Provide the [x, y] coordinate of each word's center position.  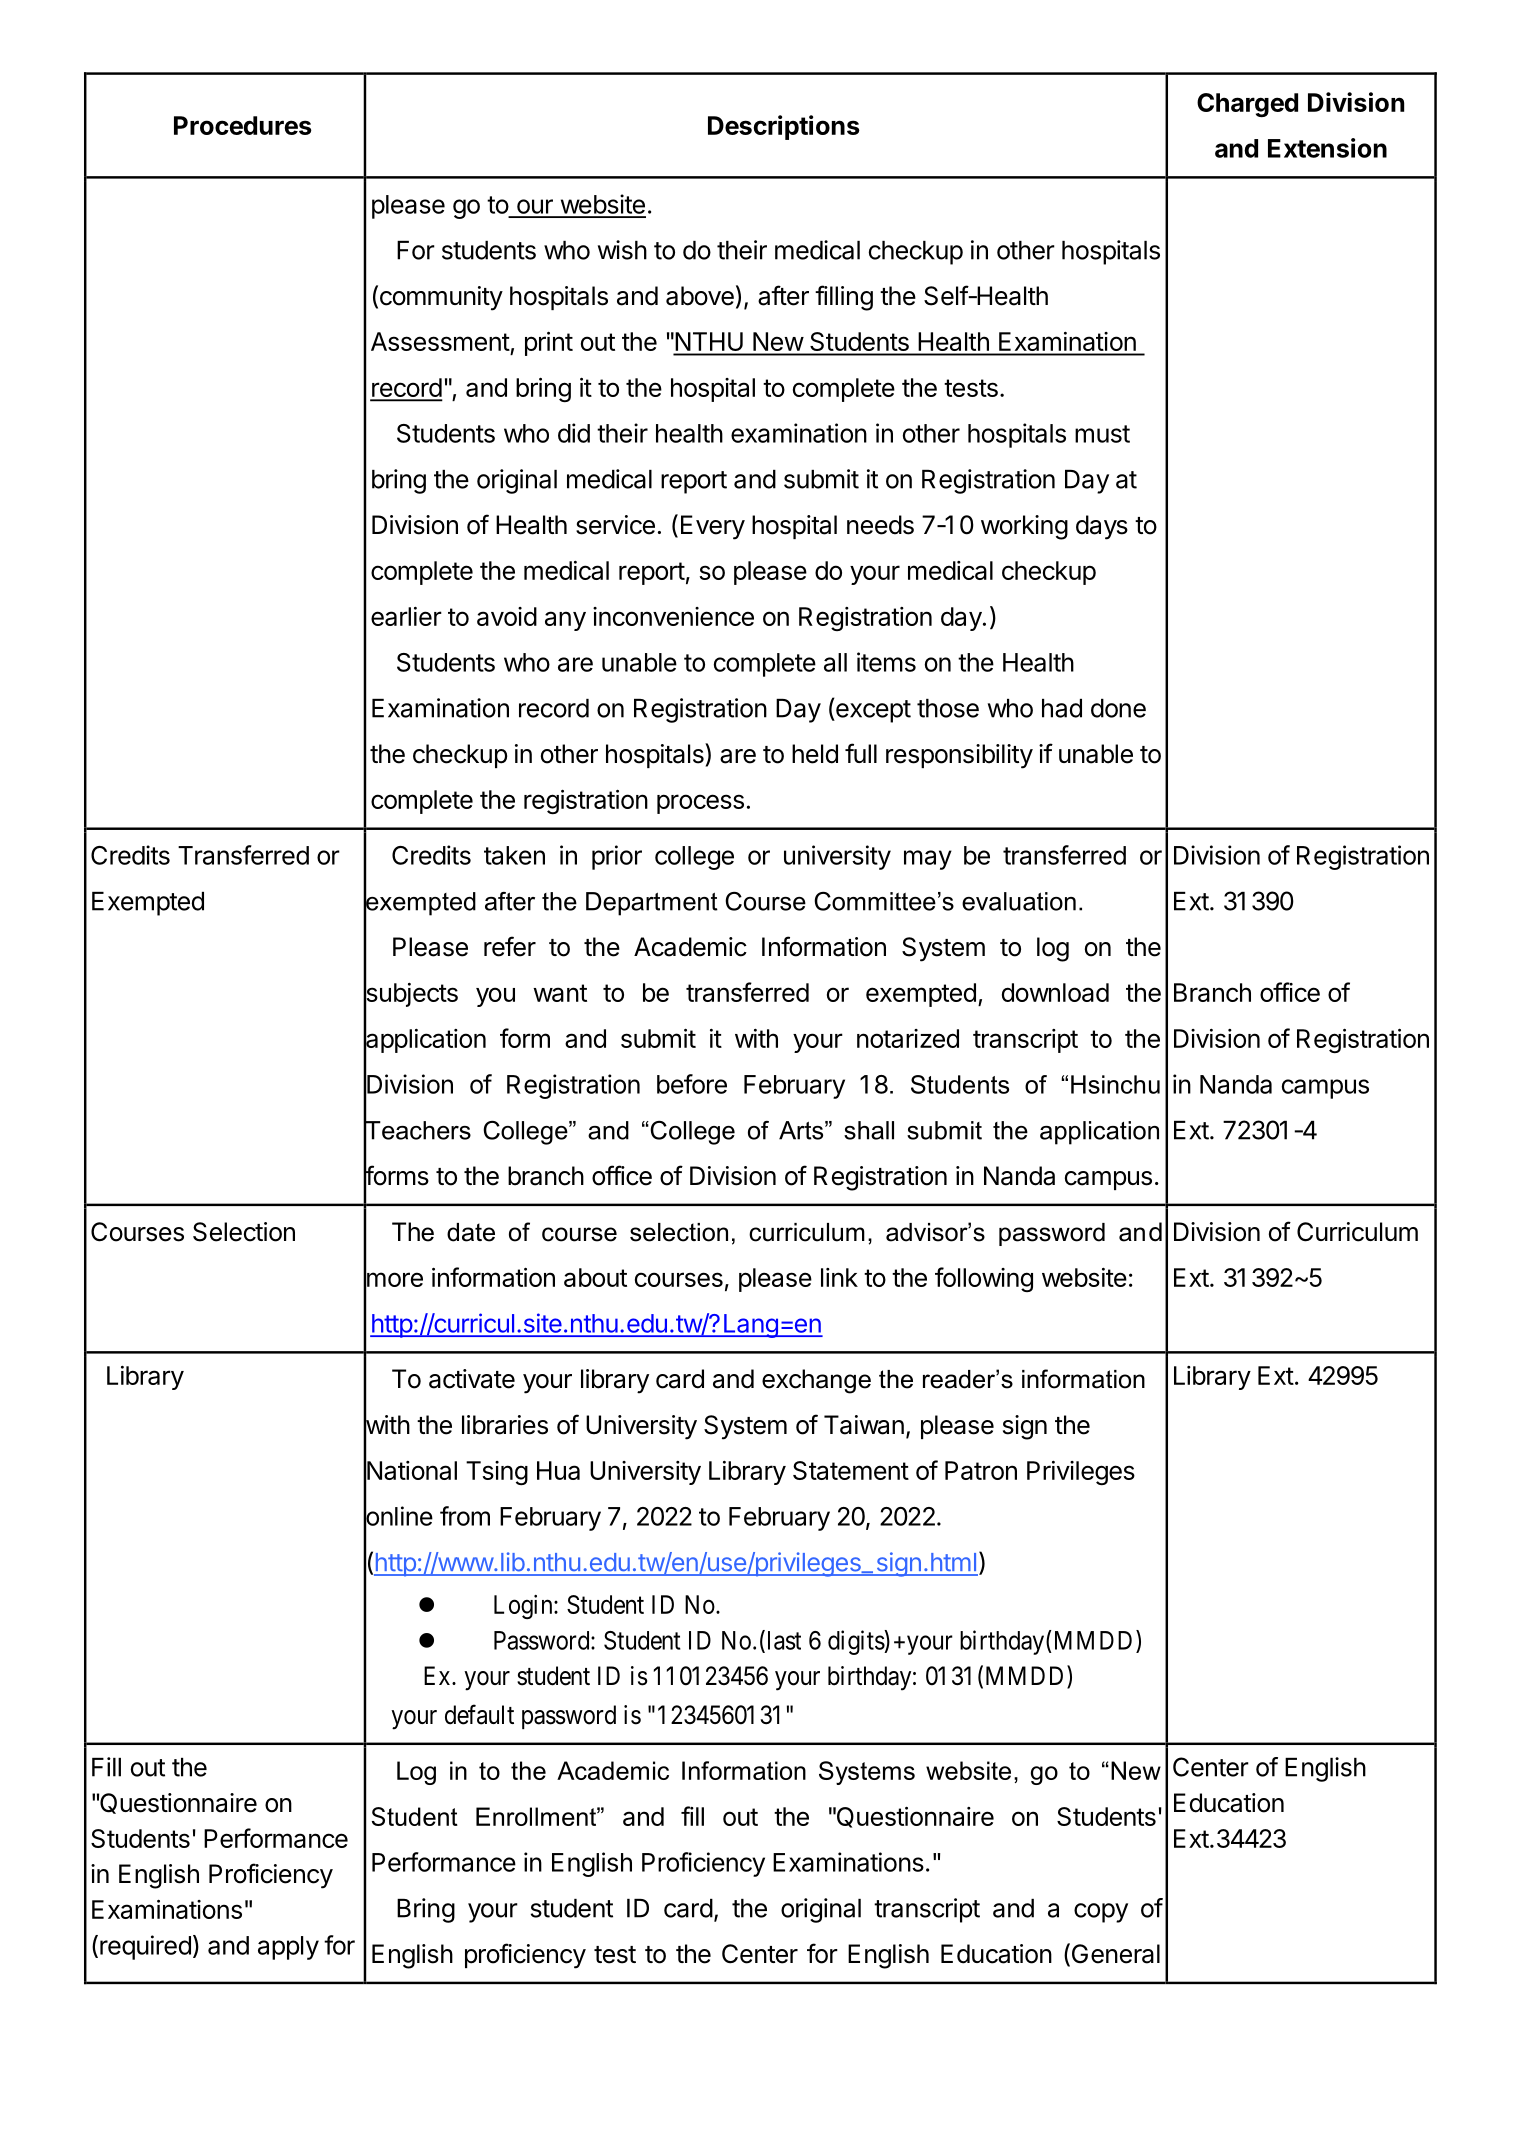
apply [288, 1948]
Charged [1247, 105]
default [479, 1714]
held [815, 754]
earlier [406, 616]
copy [1101, 1913]
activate [472, 1379]
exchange [816, 1381]
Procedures [243, 125]
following [984, 1279]
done [1118, 708]
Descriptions [784, 127]
